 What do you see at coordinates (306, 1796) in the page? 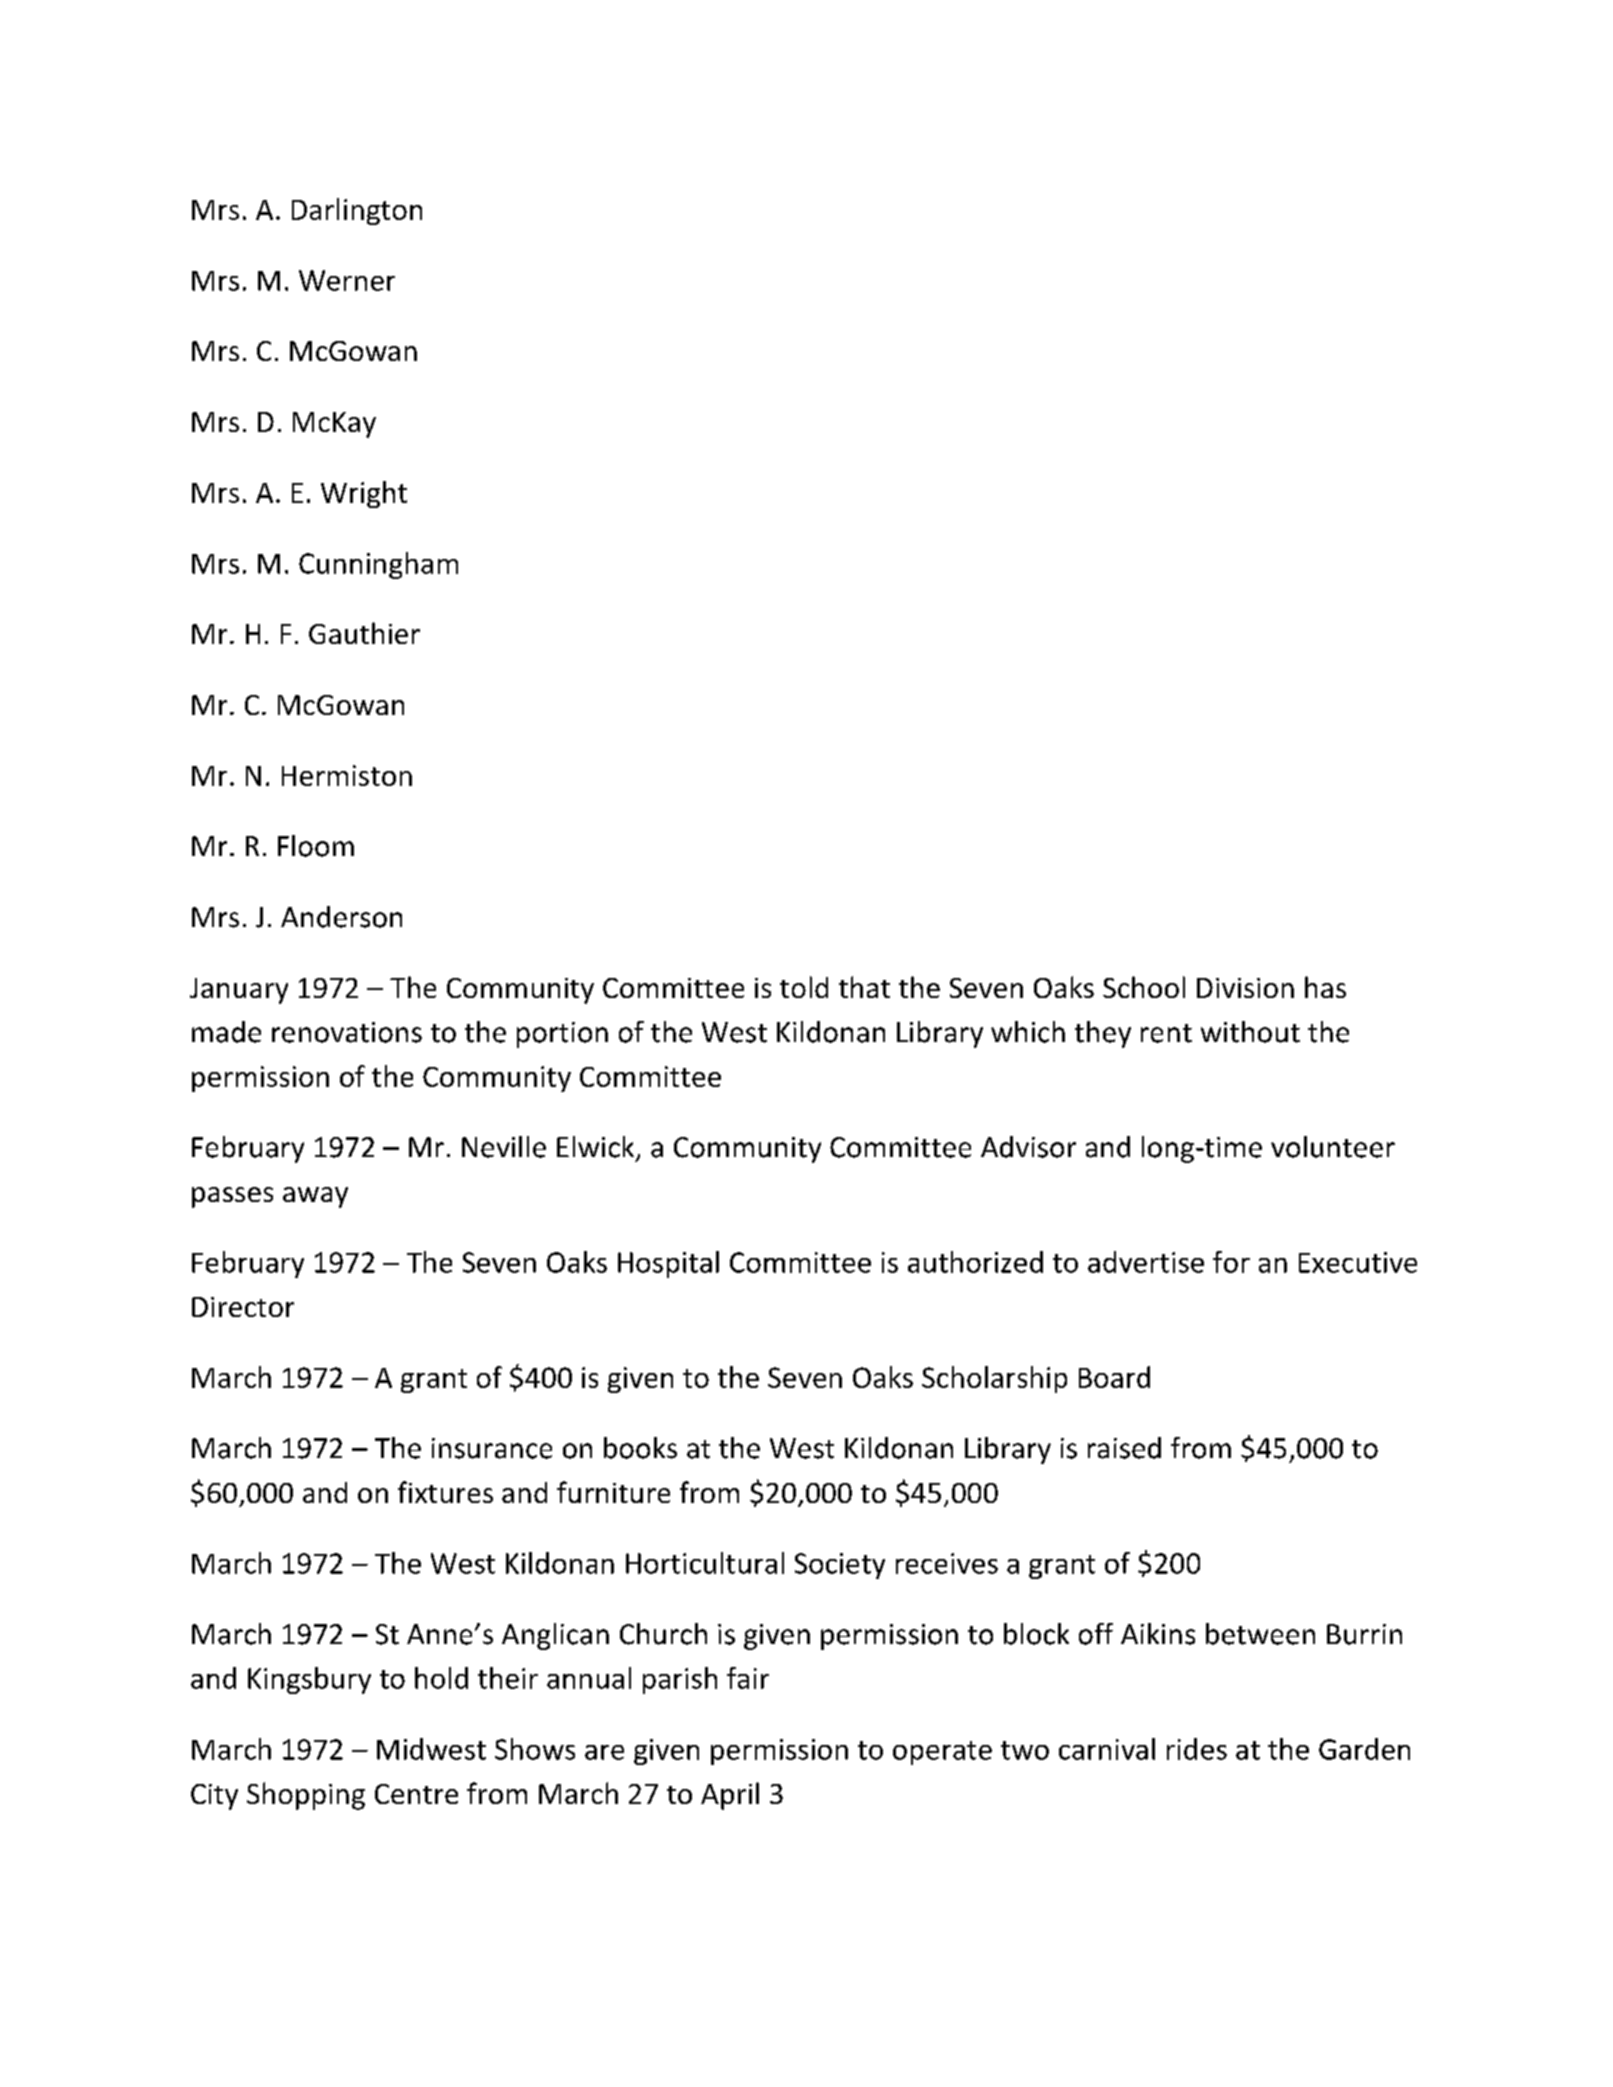
I see `Shopping` at bounding box center [306, 1796].
